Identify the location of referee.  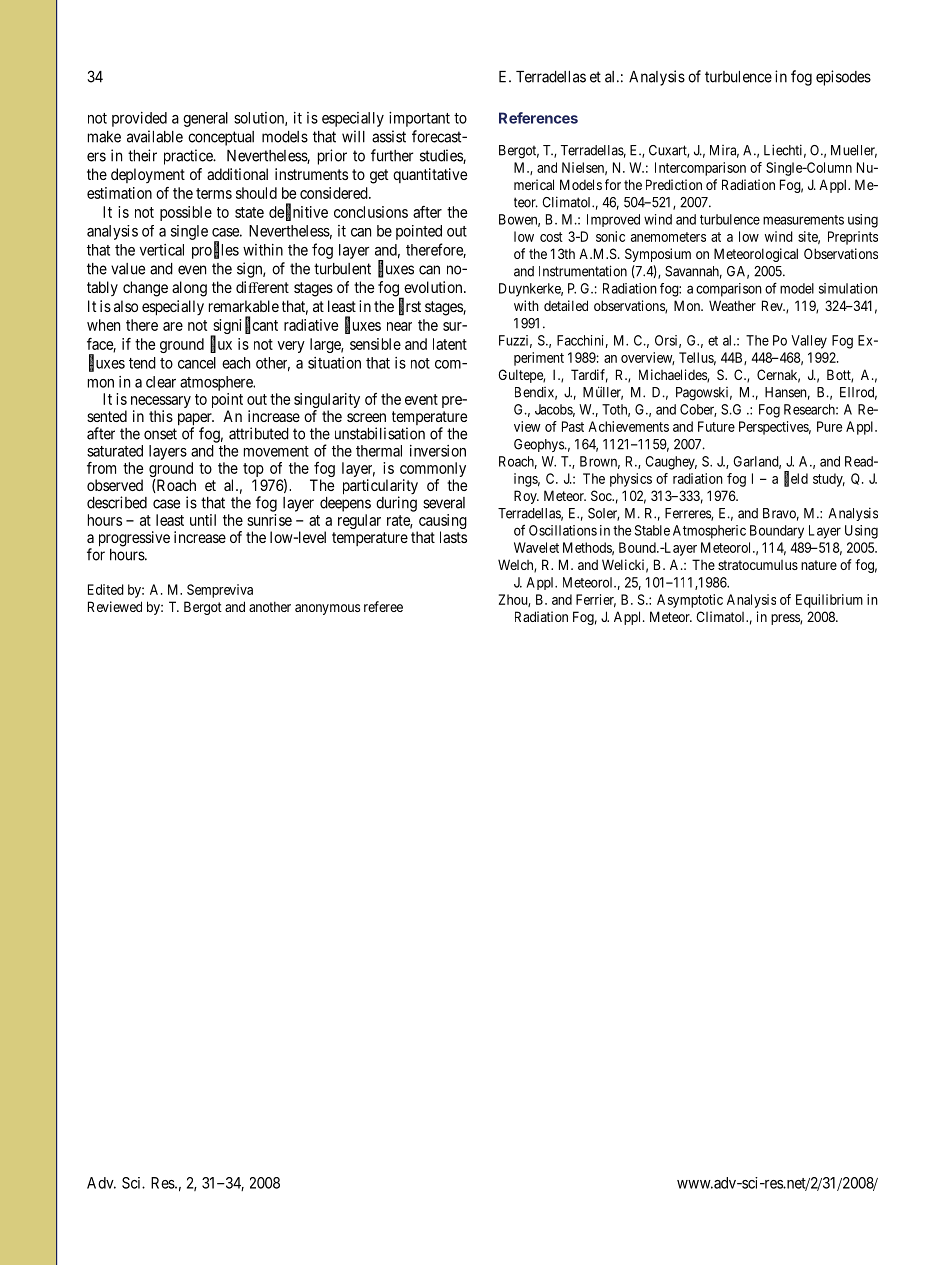
(383, 606).
